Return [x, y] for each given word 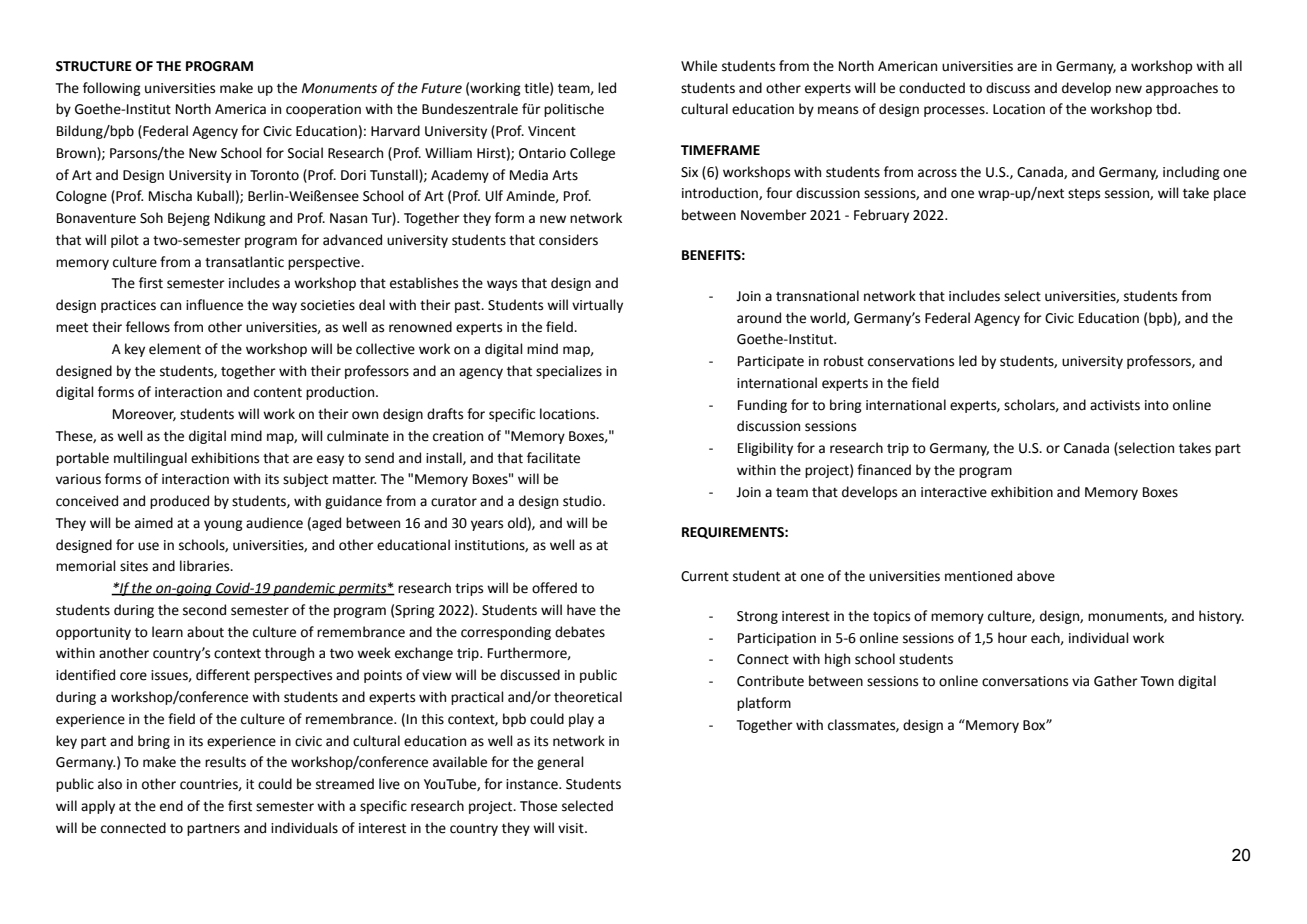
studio [583, 501]
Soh [151, 218]
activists [1115, 405]
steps [1084, 195]
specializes [569, 372]
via [1080, 681]
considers [568, 240]
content [278, 393]
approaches [1182, 89]
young [223, 525]
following [112, 89]
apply [98, 807]
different [223, 675]
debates [580, 632]
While [699, 66]
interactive [954, 492]
